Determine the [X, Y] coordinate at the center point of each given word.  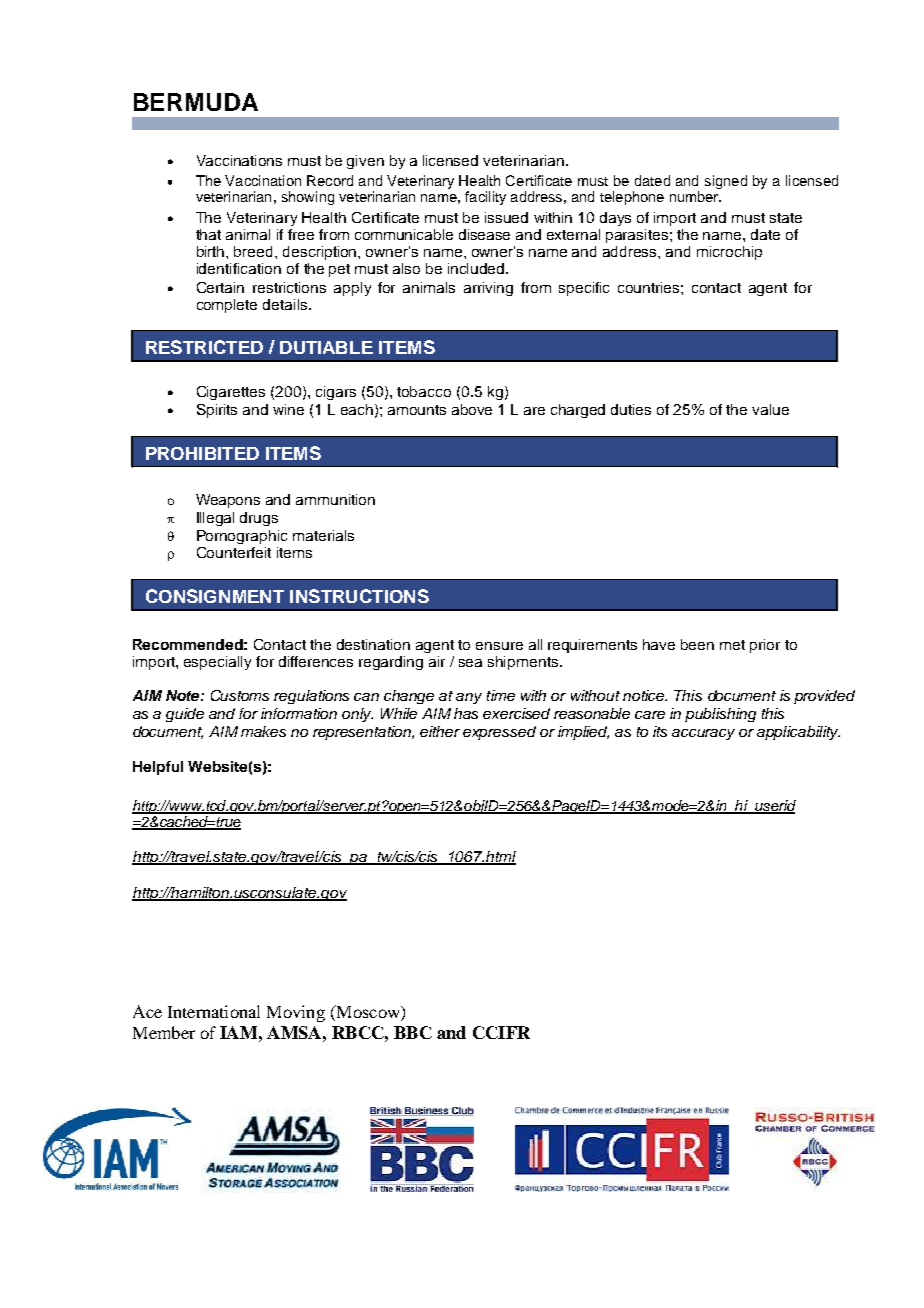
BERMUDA [196, 102]
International [214, 1011]
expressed [499, 733]
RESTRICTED [204, 347]
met [732, 645]
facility [485, 198]
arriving [488, 289]
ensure [499, 646]
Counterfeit [234, 552]
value [770, 409]
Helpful [158, 768]
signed [726, 182]
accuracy [703, 734]
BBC [413, 1032]
